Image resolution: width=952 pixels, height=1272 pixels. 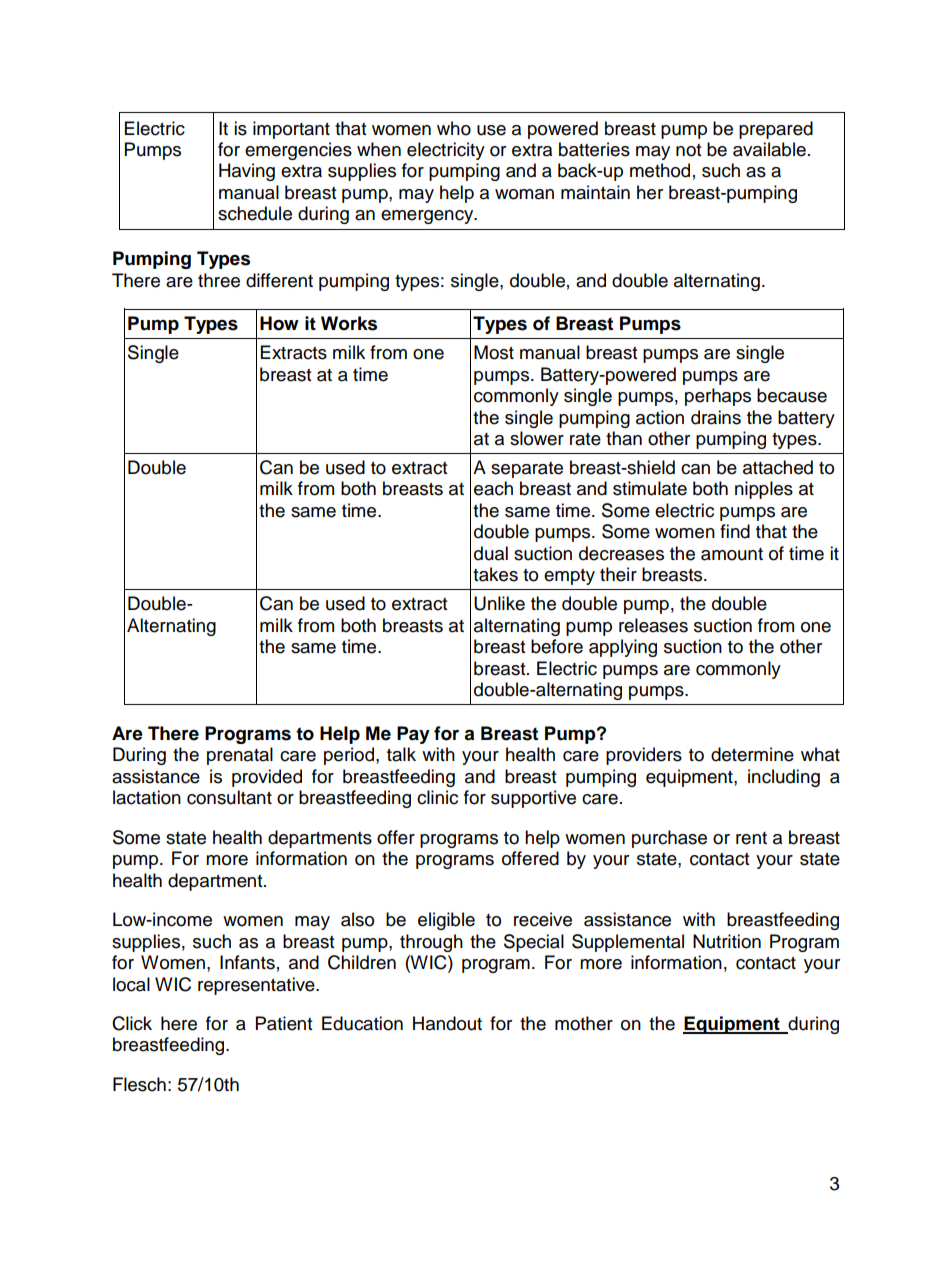 I want to click on amount, so click(x=732, y=554).
